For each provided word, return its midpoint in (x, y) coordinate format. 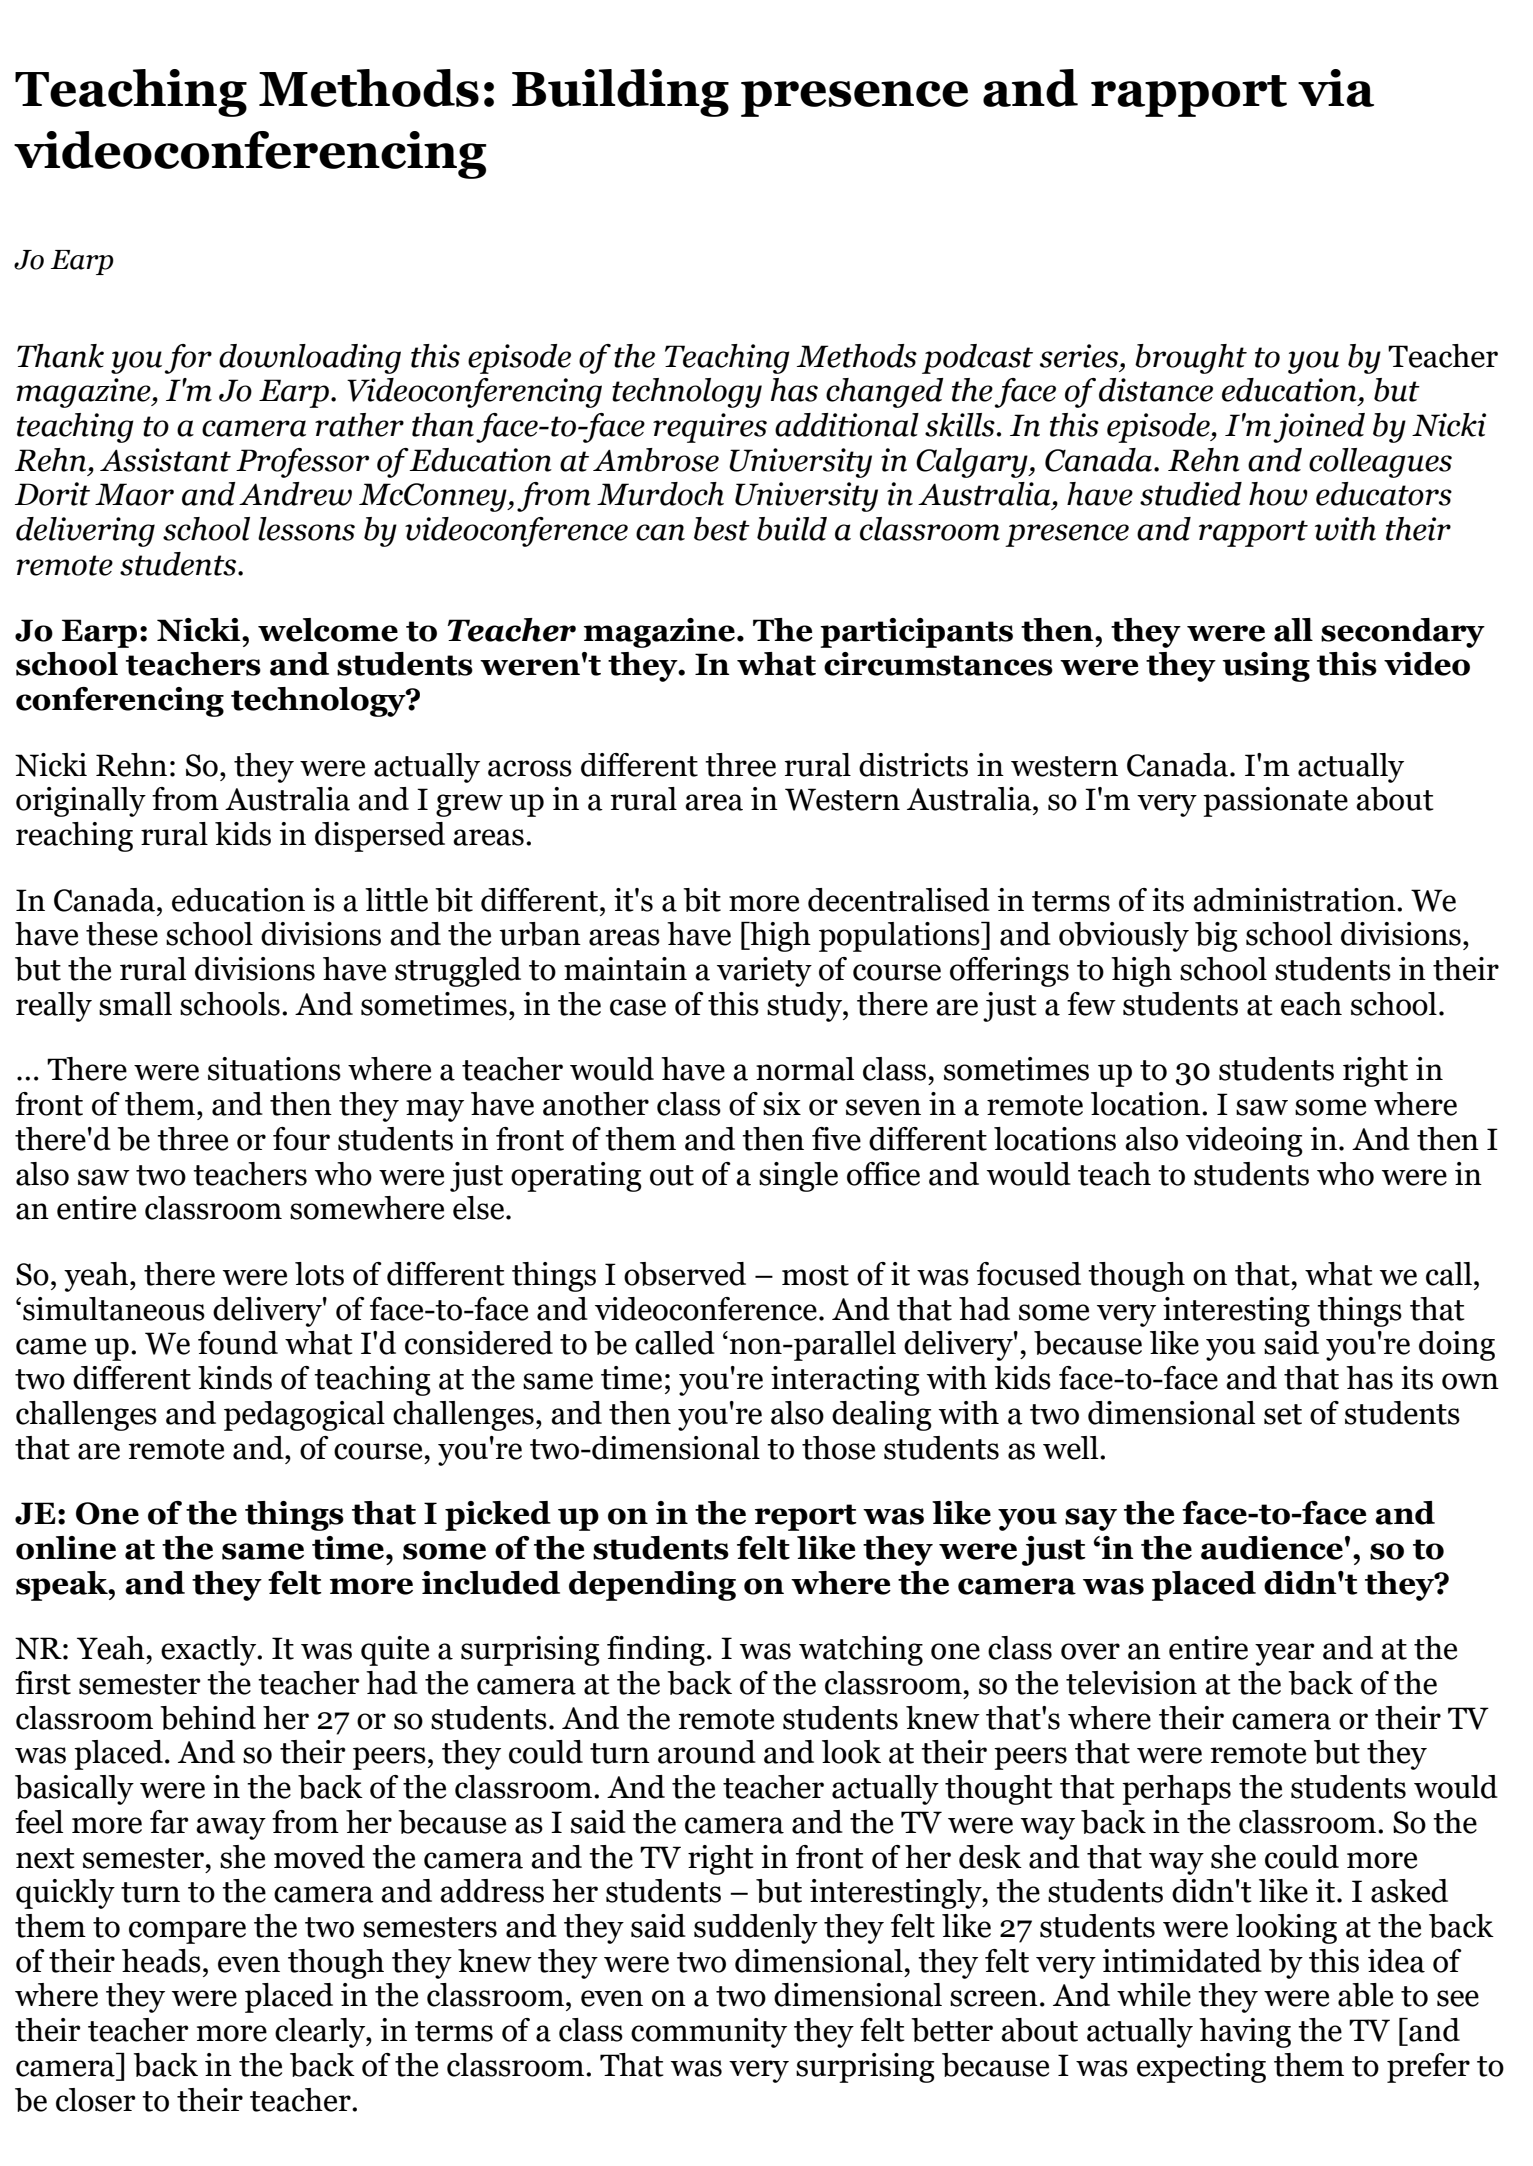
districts (913, 765)
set (1283, 1414)
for (188, 359)
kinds (235, 1378)
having (1245, 2033)
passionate (1275, 802)
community (709, 2033)
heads (161, 1961)
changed (885, 393)
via (1336, 88)
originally (81, 802)
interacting (845, 1381)
